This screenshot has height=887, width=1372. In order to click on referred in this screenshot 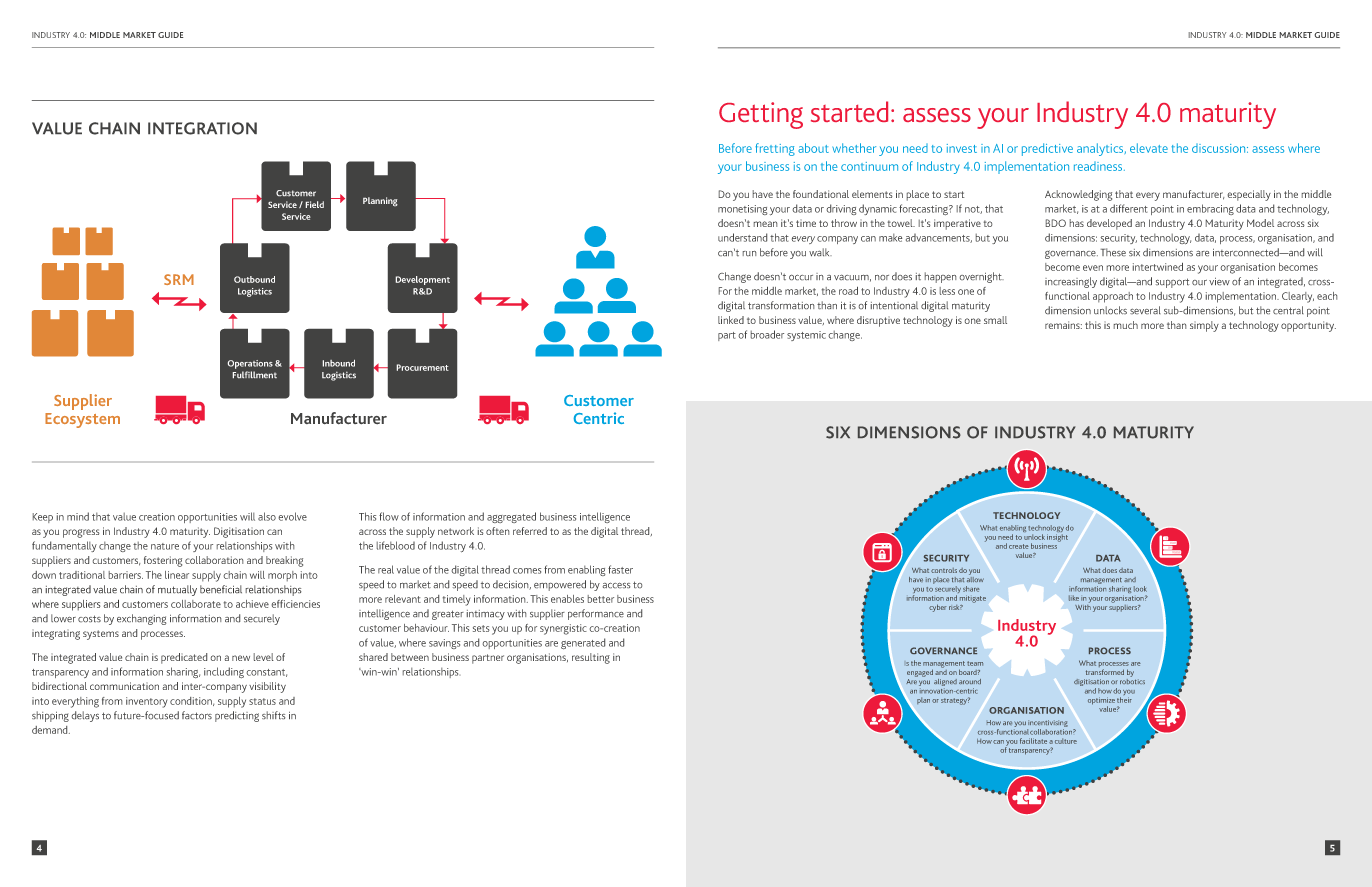, I will do `click(530, 531)`.
